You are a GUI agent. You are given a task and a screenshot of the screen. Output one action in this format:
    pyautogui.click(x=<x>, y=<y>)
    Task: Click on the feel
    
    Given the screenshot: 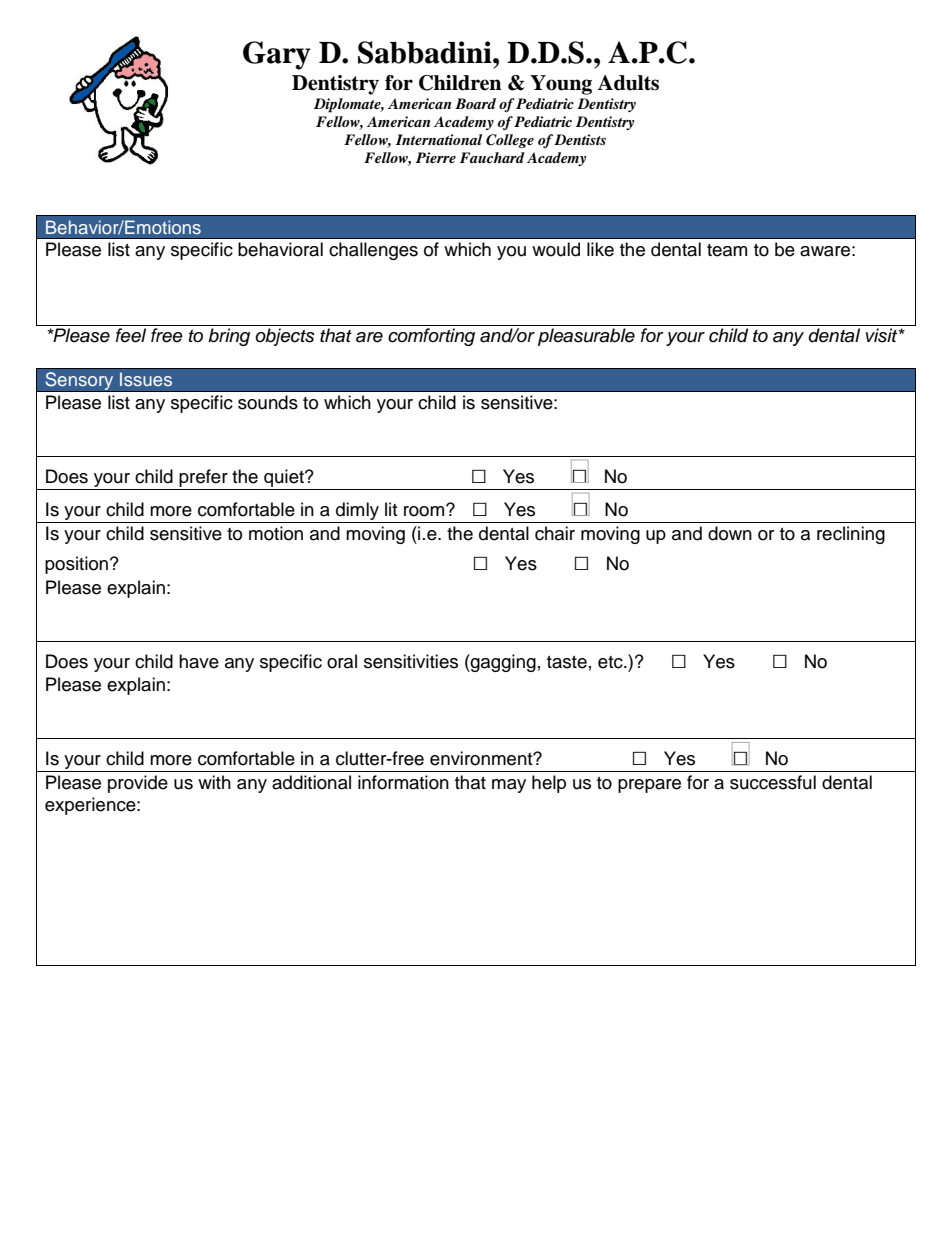 What is the action you would take?
    pyautogui.click(x=131, y=335)
